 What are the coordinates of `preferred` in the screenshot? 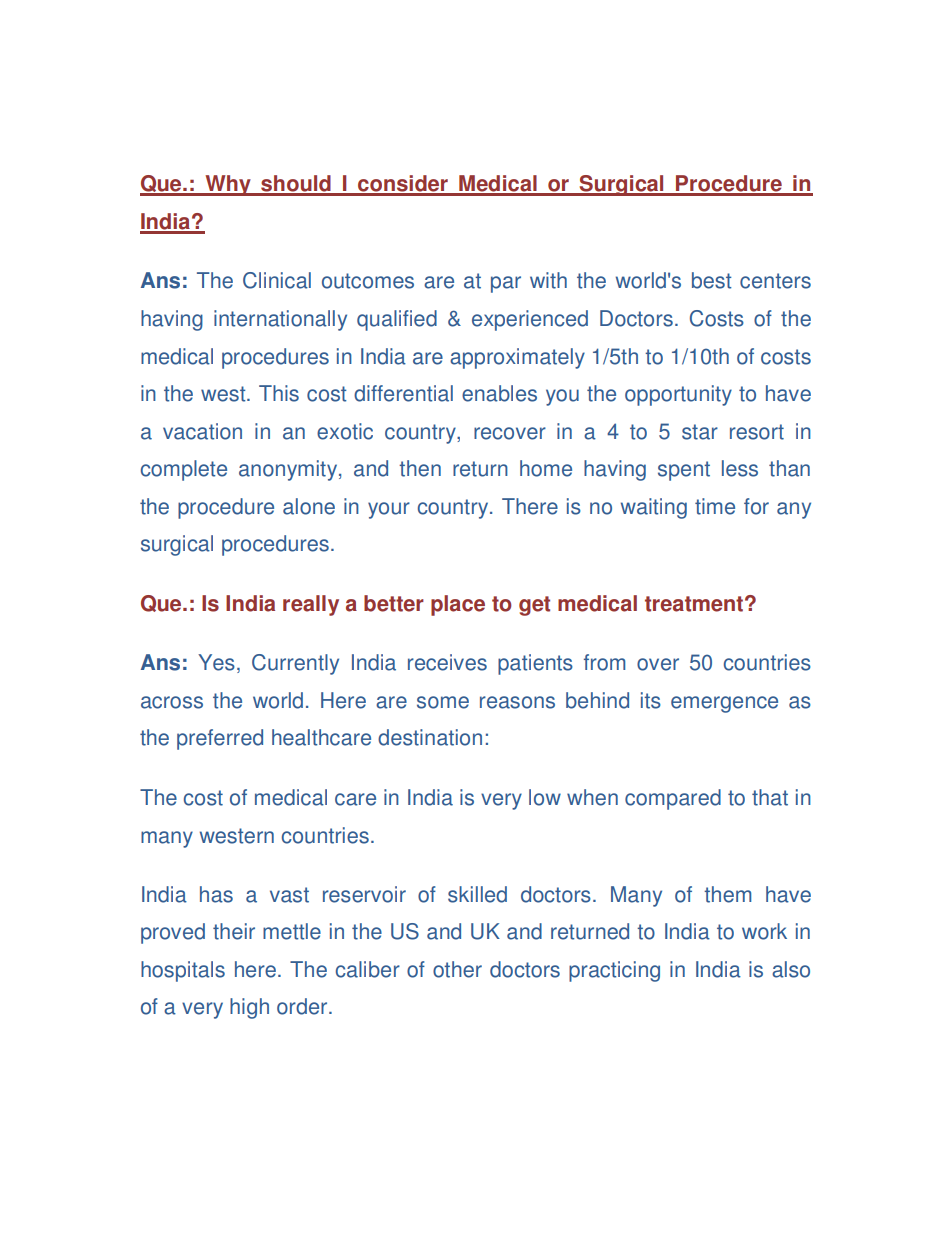 It's located at (220, 739).
